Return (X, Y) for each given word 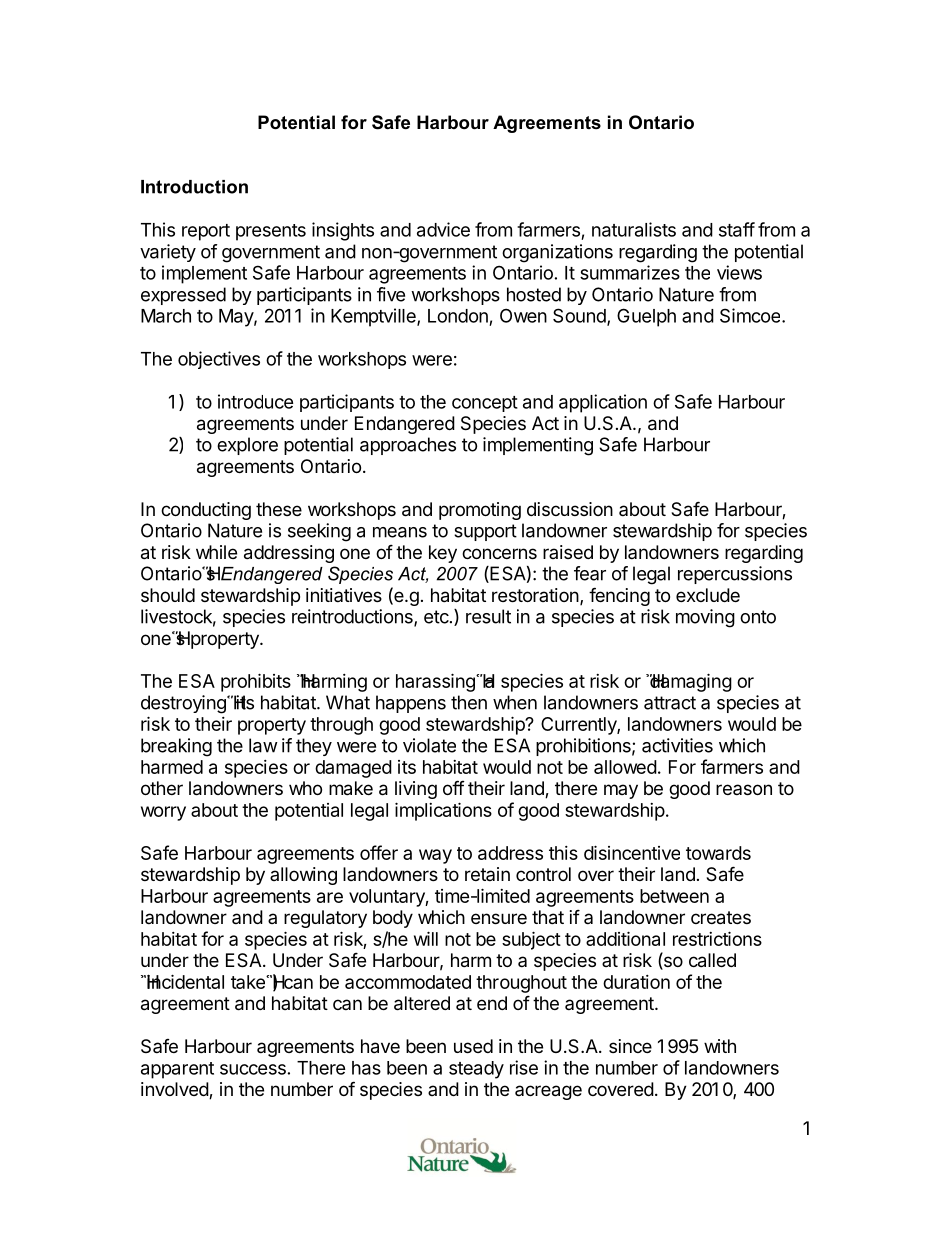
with (720, 1046)
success (253, 1069)
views (739, 272)
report (206, 232)
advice (443, 229)
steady (476, 1070)
